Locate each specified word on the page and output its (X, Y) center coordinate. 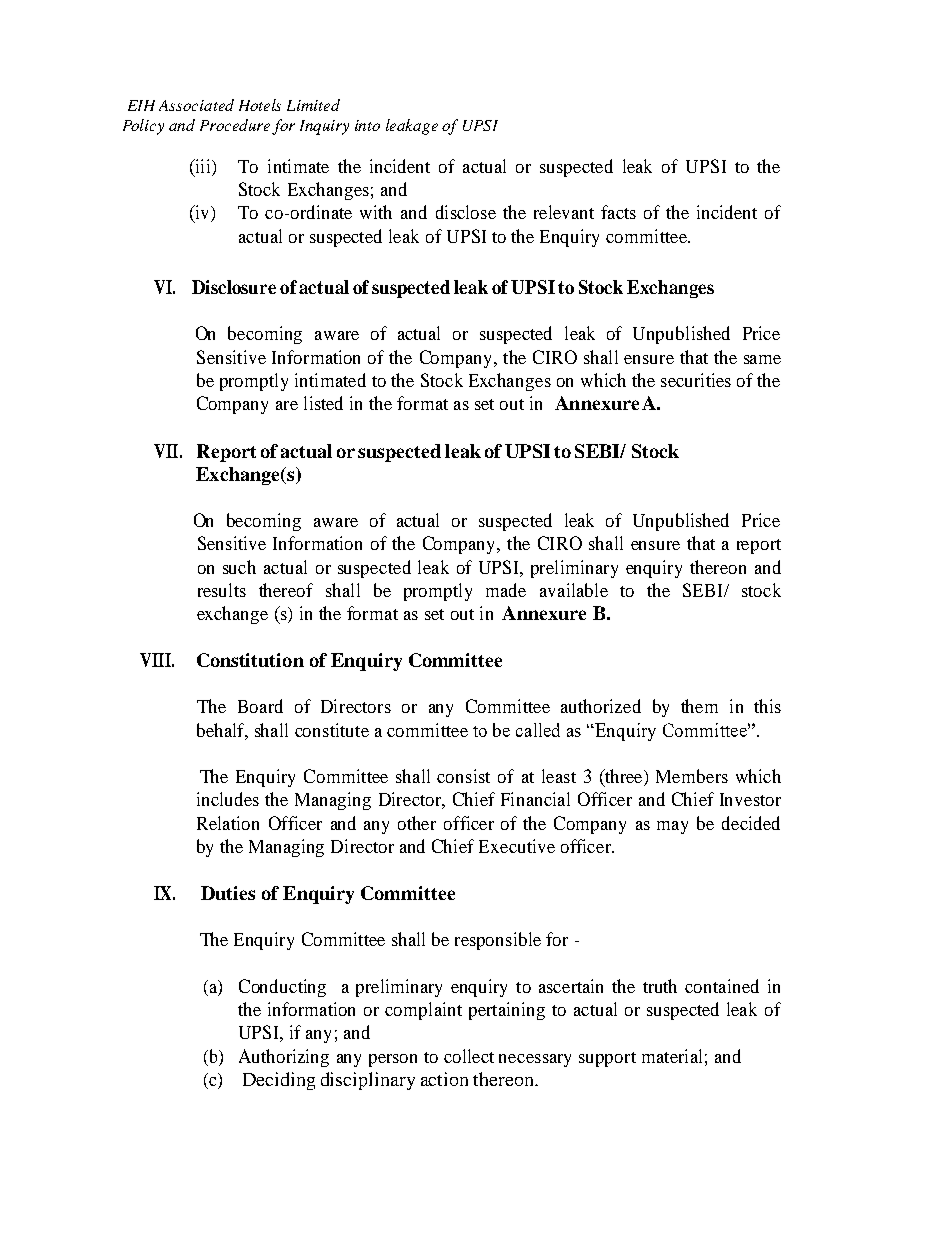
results (222, 590)
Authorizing (284, 1058)
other (417, 823)
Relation (228, 823)
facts (618, 212)
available (574, 590)
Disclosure (234, 287)
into (367, 125)
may (672, 827)
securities (696, 380)
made (506, 590)
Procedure (235, 125)
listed (323, 403)
